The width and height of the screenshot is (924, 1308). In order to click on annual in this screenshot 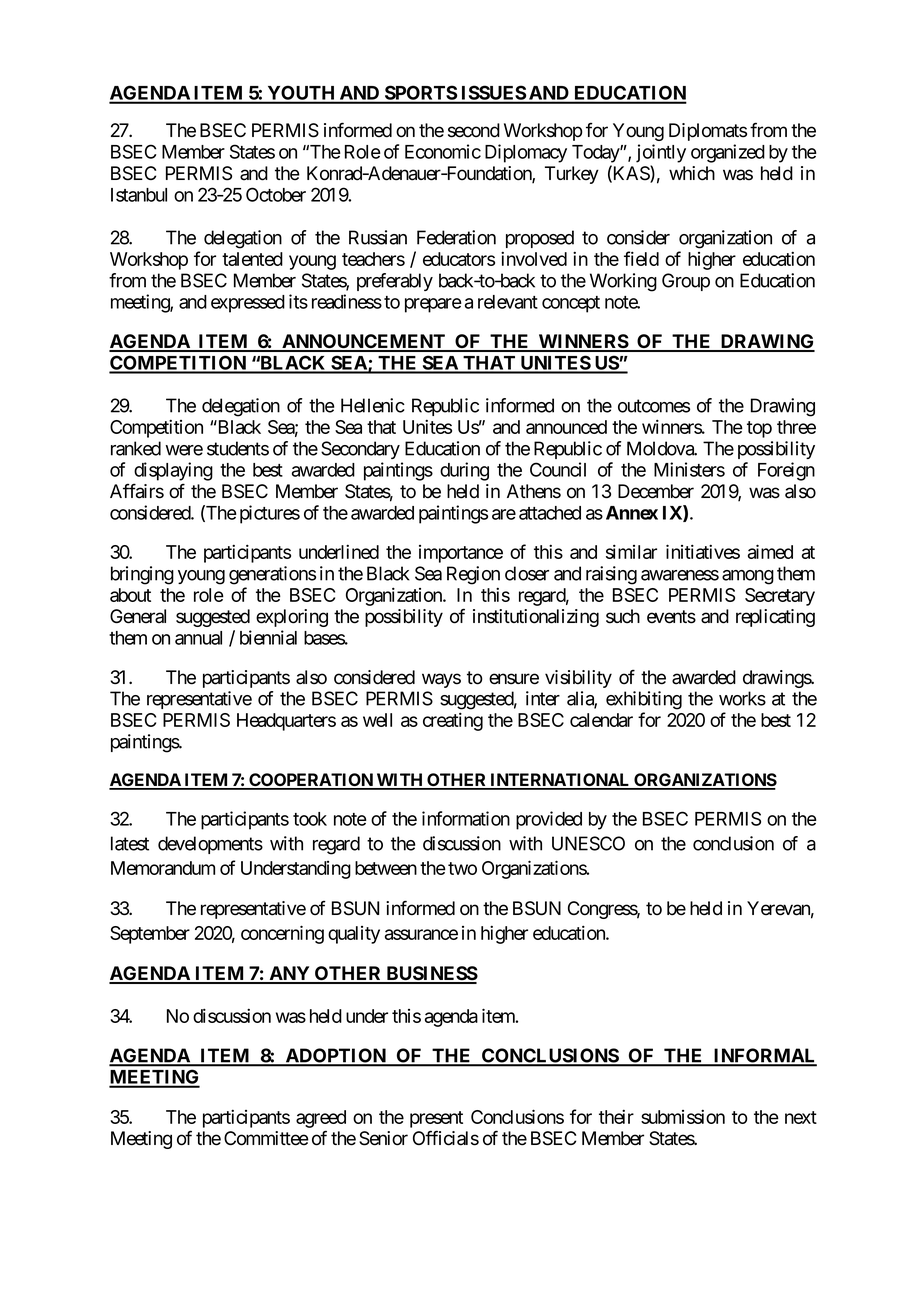, I will do `click(198, 638)`.
